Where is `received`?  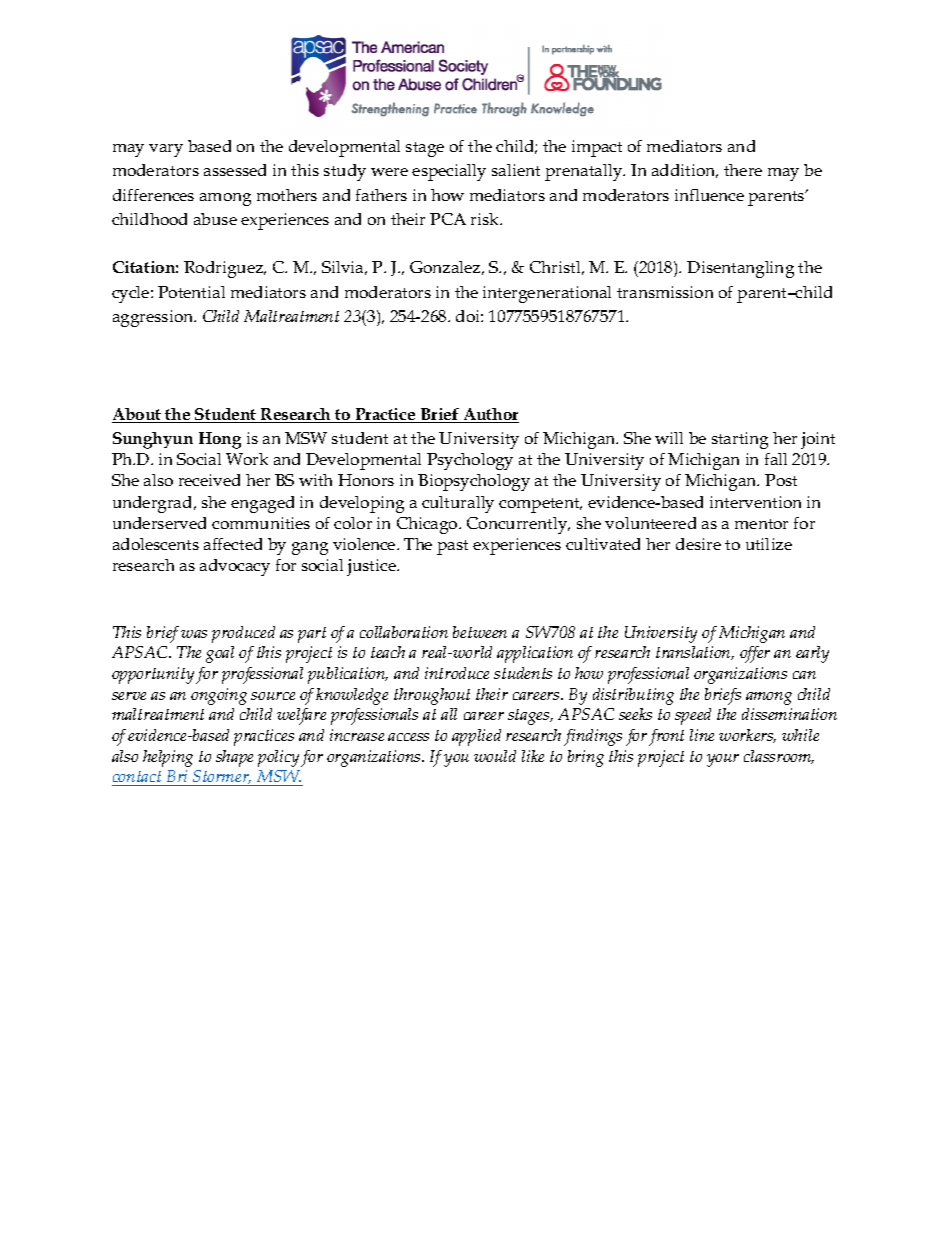
received is located at coordinates (209, 480).
